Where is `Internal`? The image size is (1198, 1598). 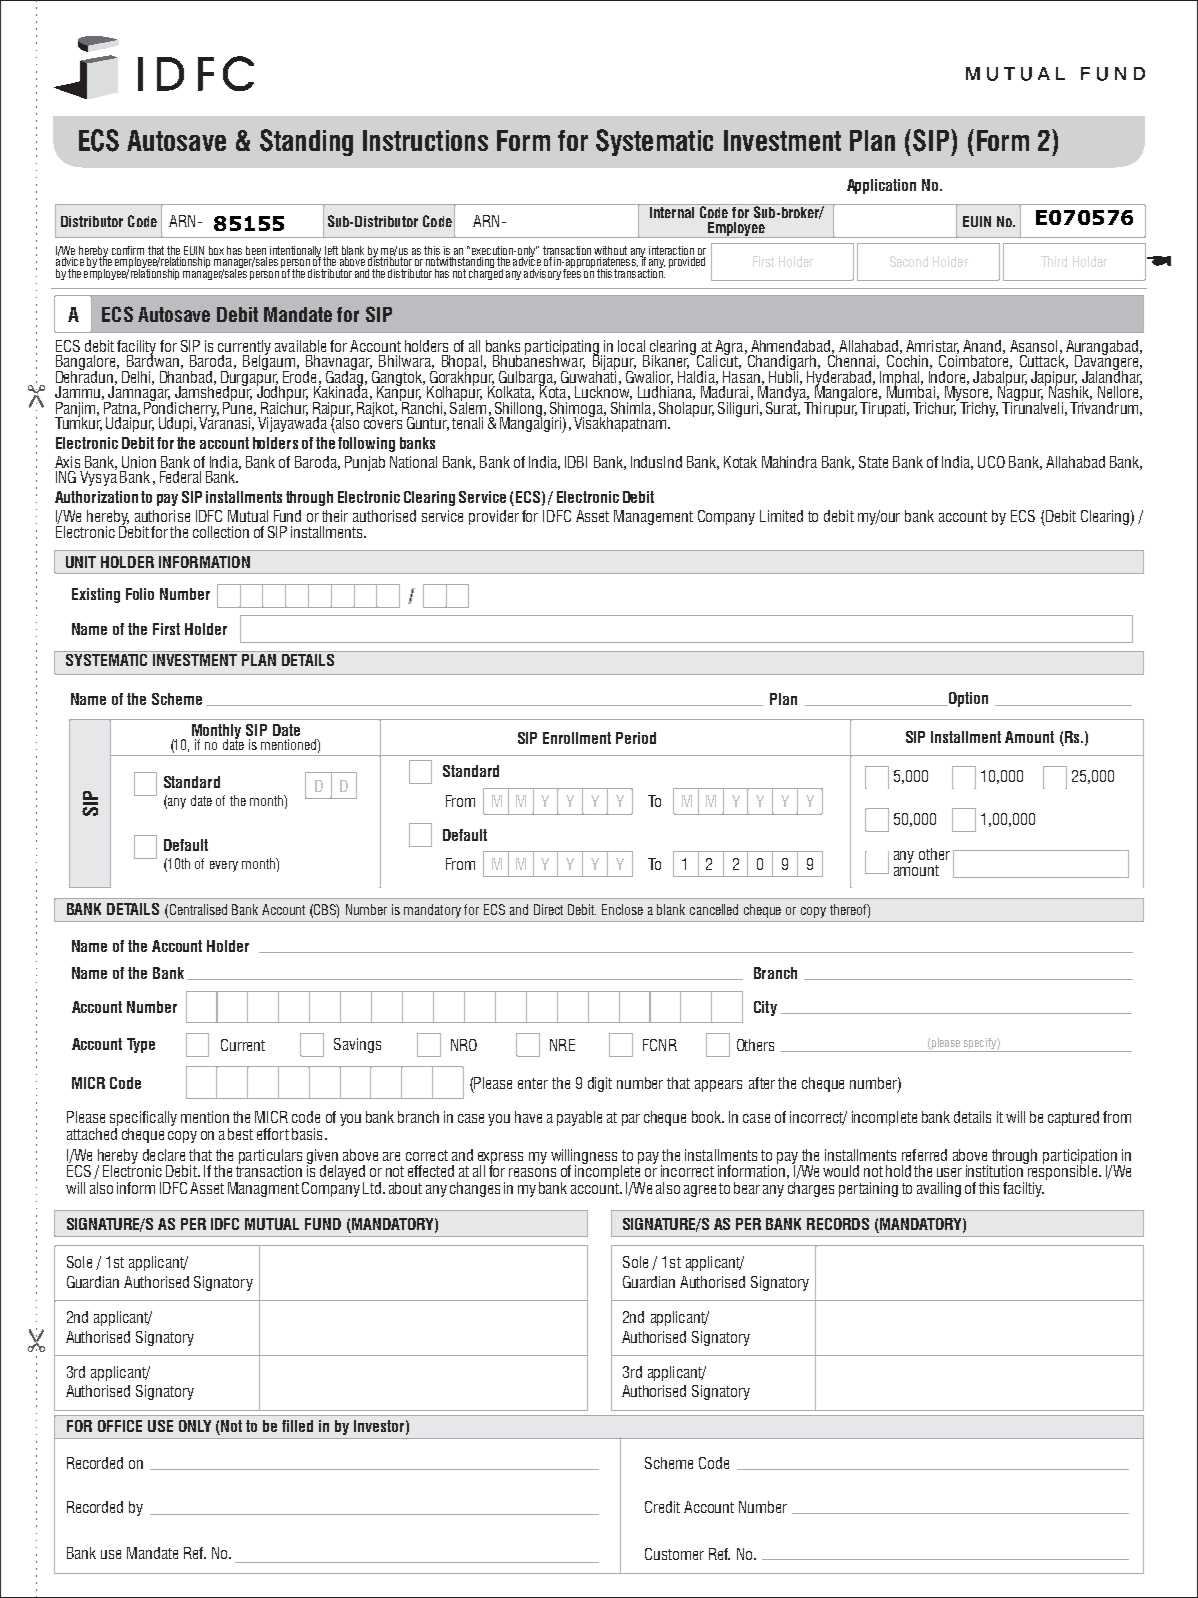 Internal is located at coordinates (671, 211).
